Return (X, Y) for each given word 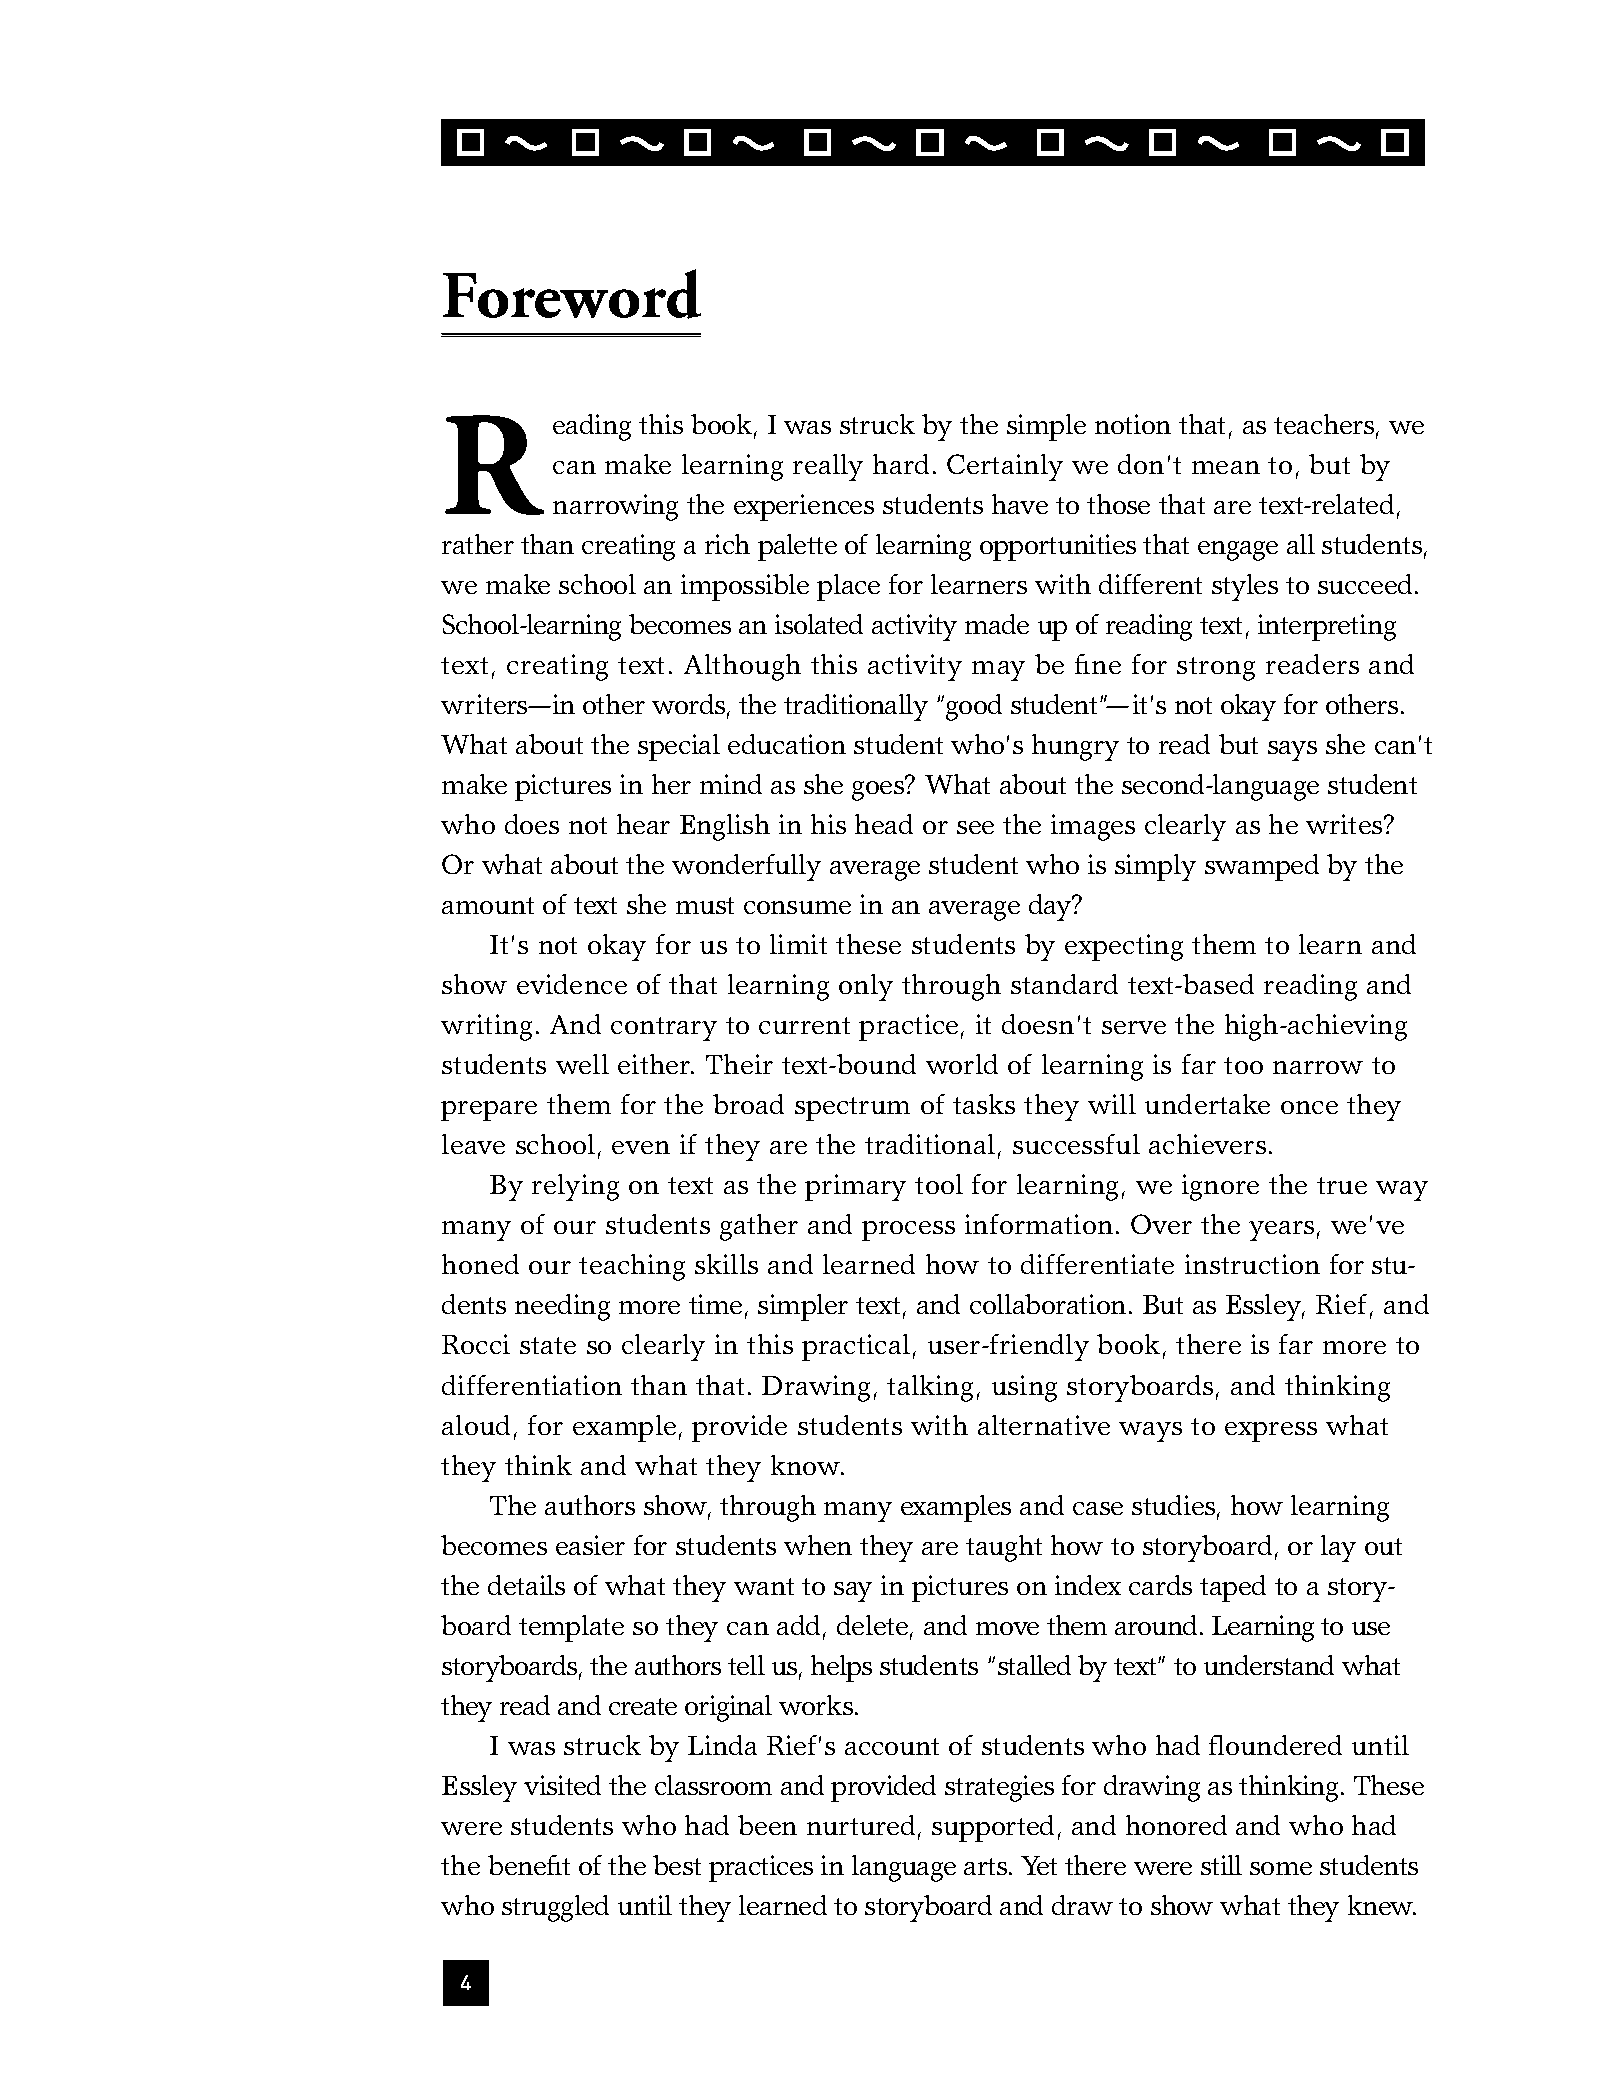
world (962, 1064)
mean (1226, 467)
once (1309, 1107)
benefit (529, 1865)
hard (901, 464)
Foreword (572, 294)
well (582, 1064)
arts (987, 1866)
